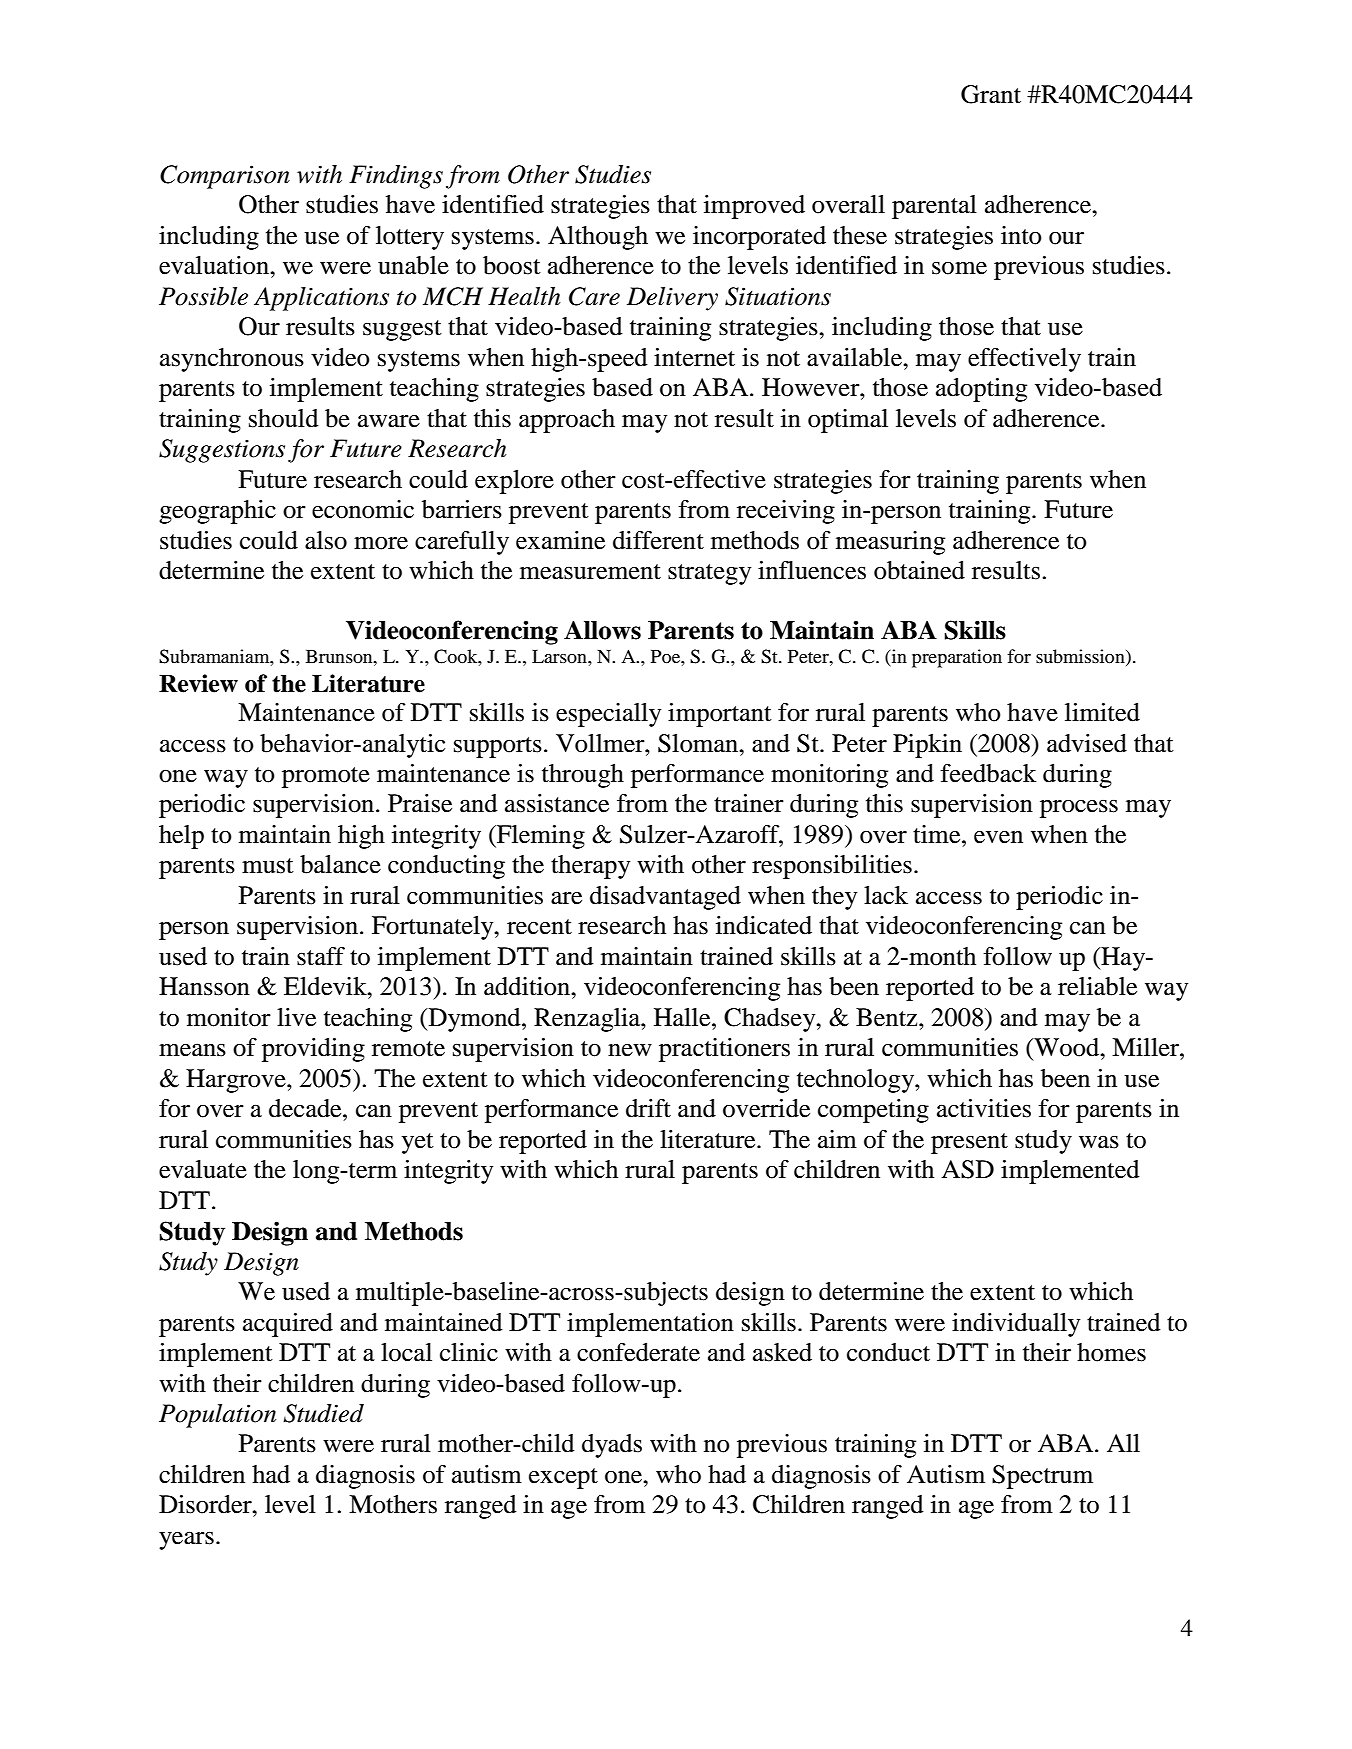 The image size is (1352, 1749). What do you see at coordinates (981, 390) in the screenshot?
I see `adopting` at bounding box center [981, 390].
